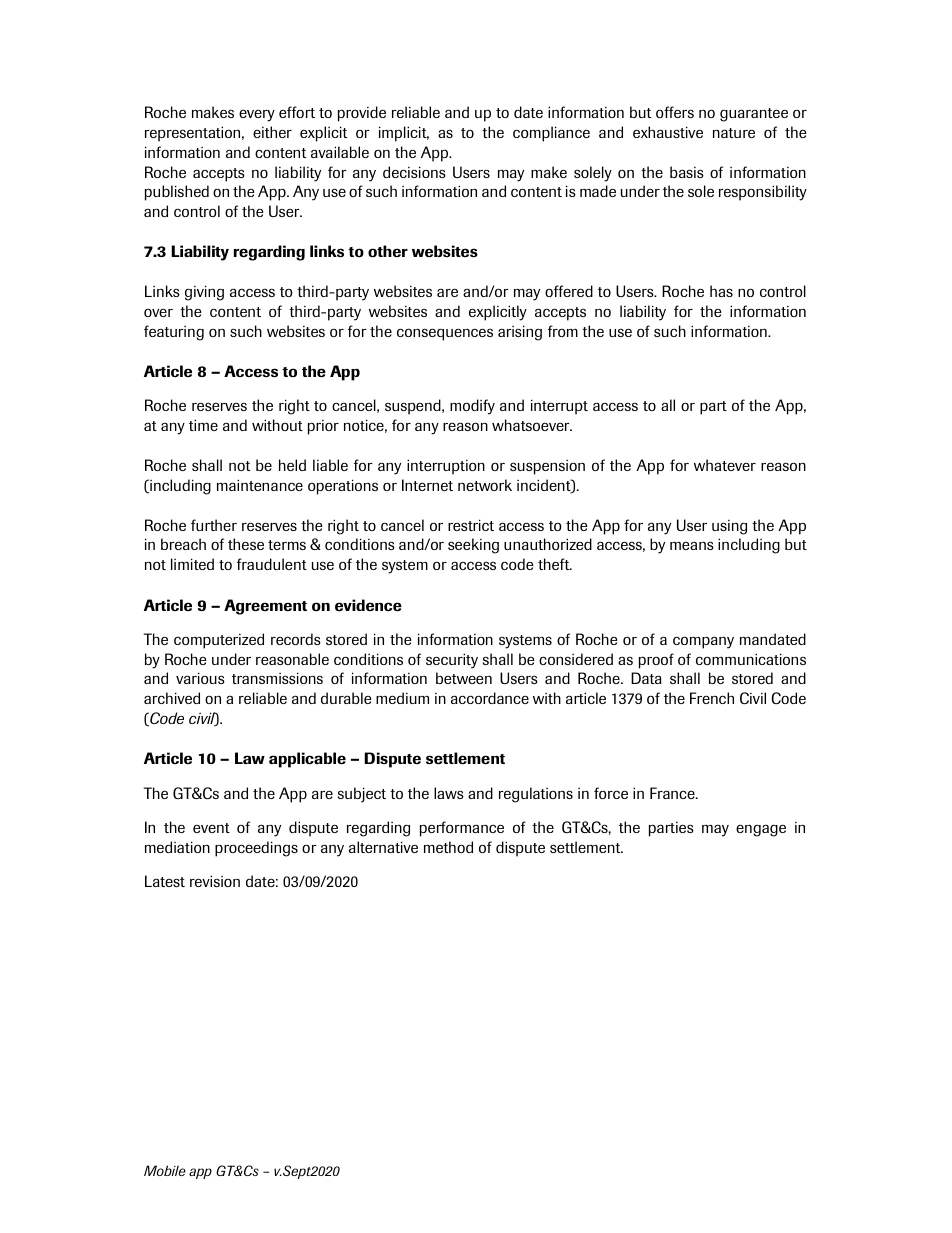 This screenshot has height=1233, width=952. Describe the element at coordinates (219, 641) in the screenshot. I see `computerized` at that location.
